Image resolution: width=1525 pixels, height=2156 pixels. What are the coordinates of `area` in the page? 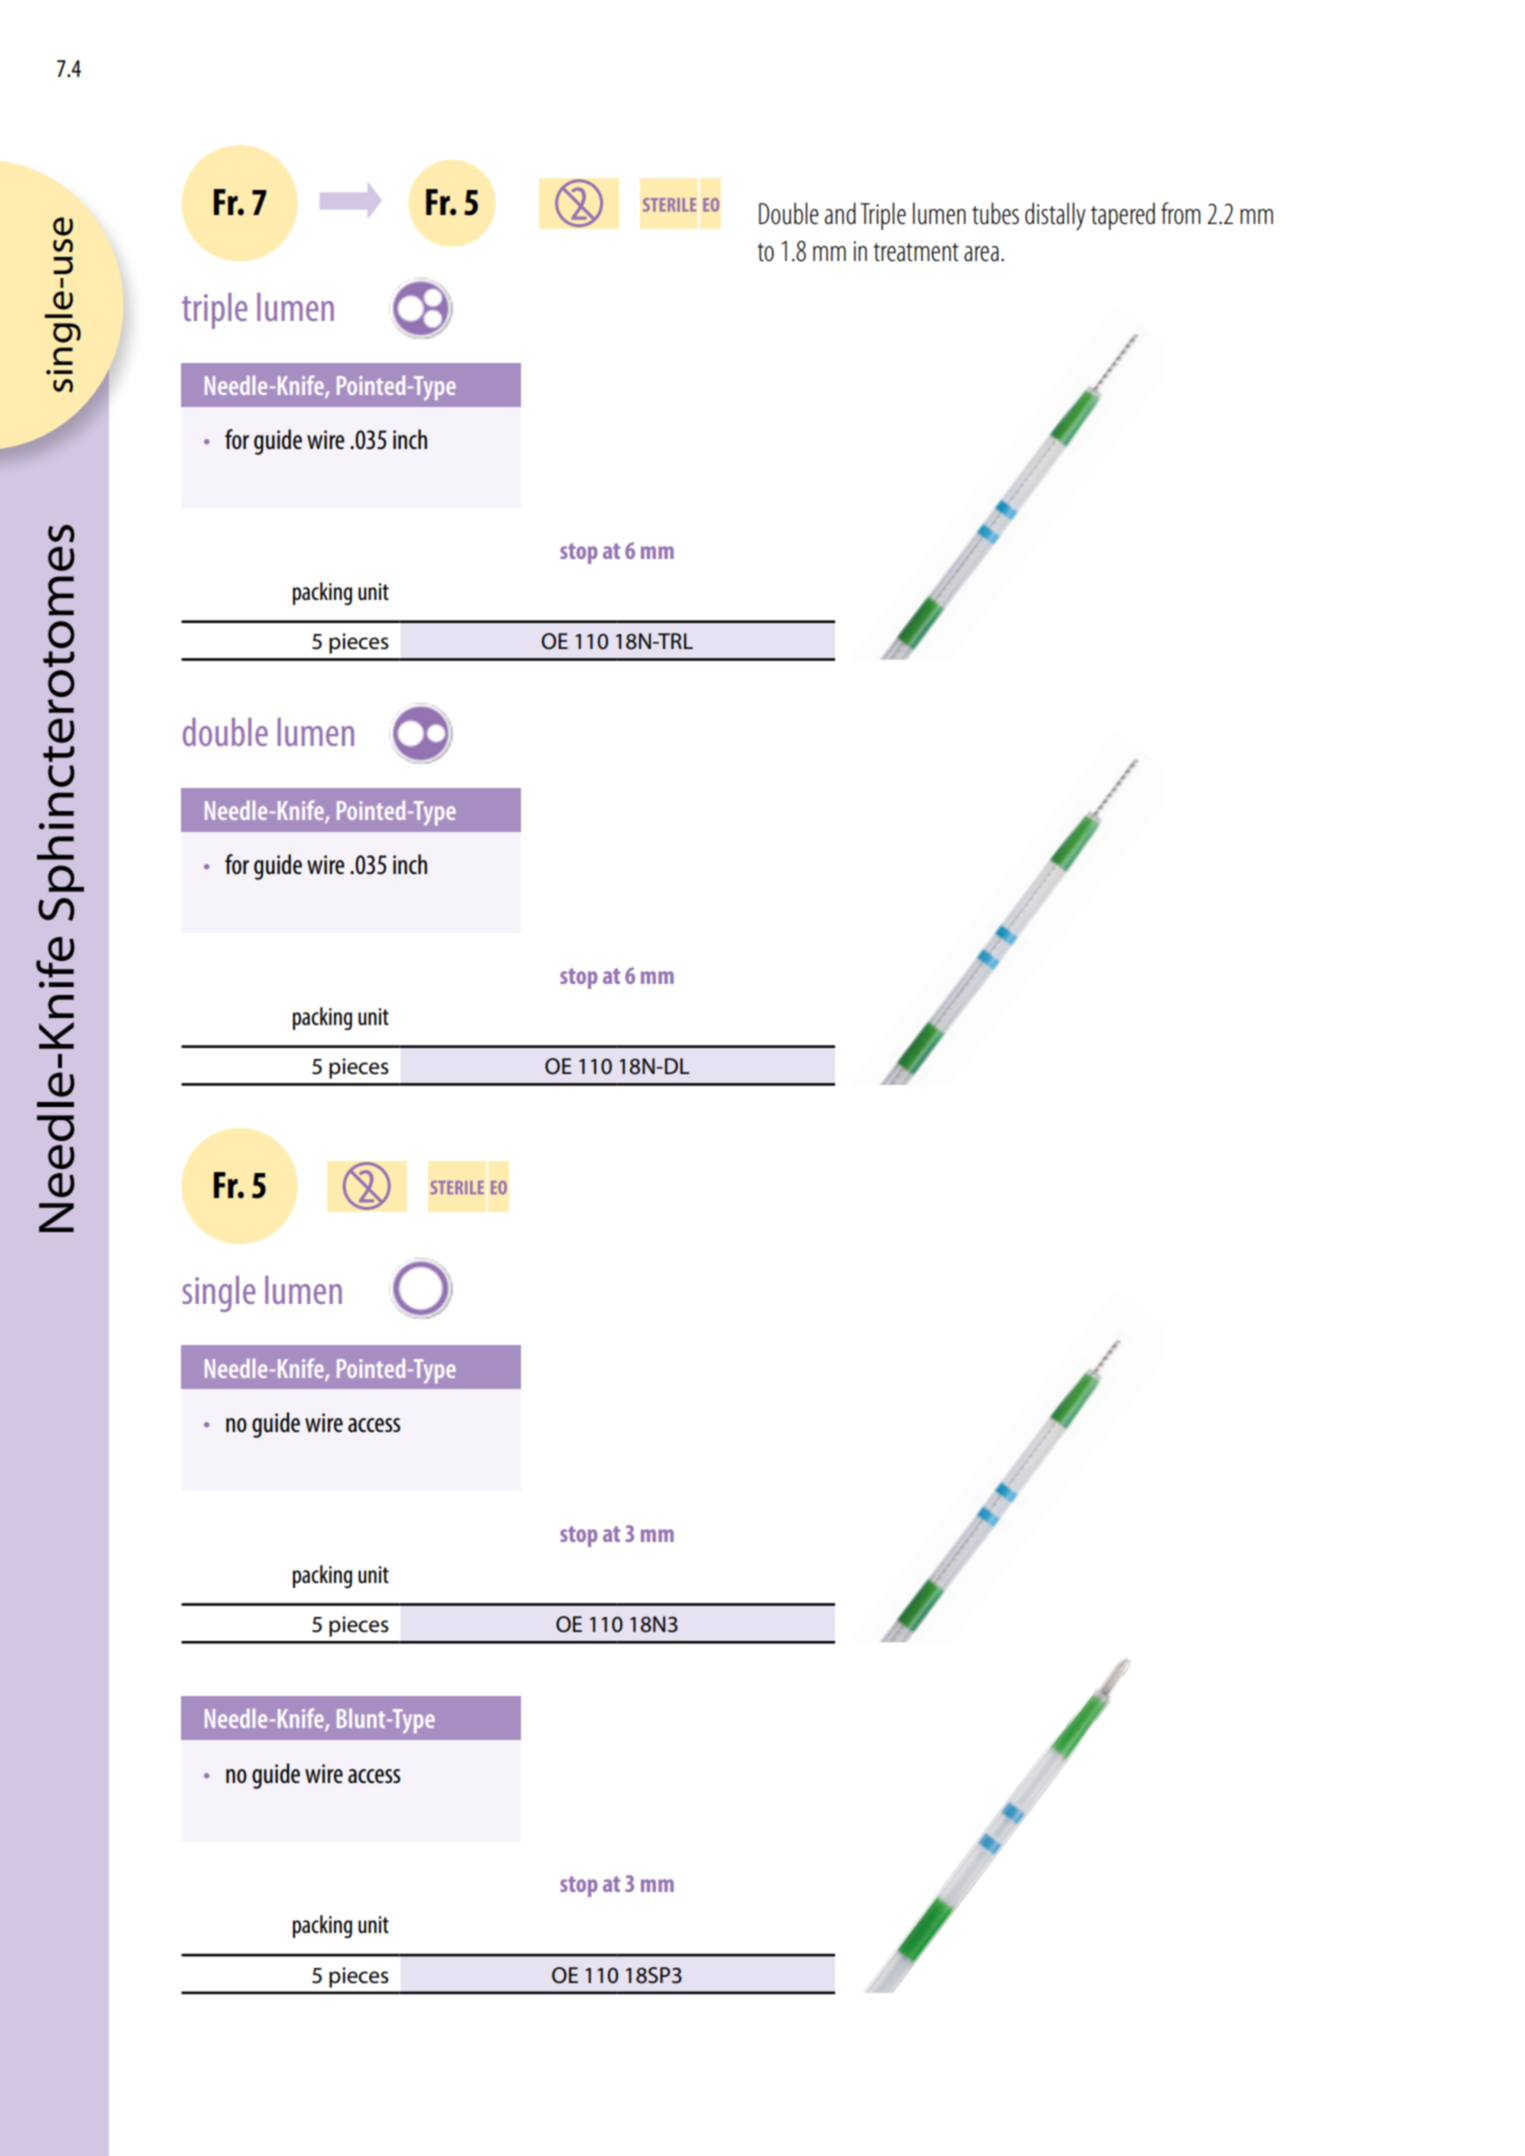 It's located at (981, 254).
